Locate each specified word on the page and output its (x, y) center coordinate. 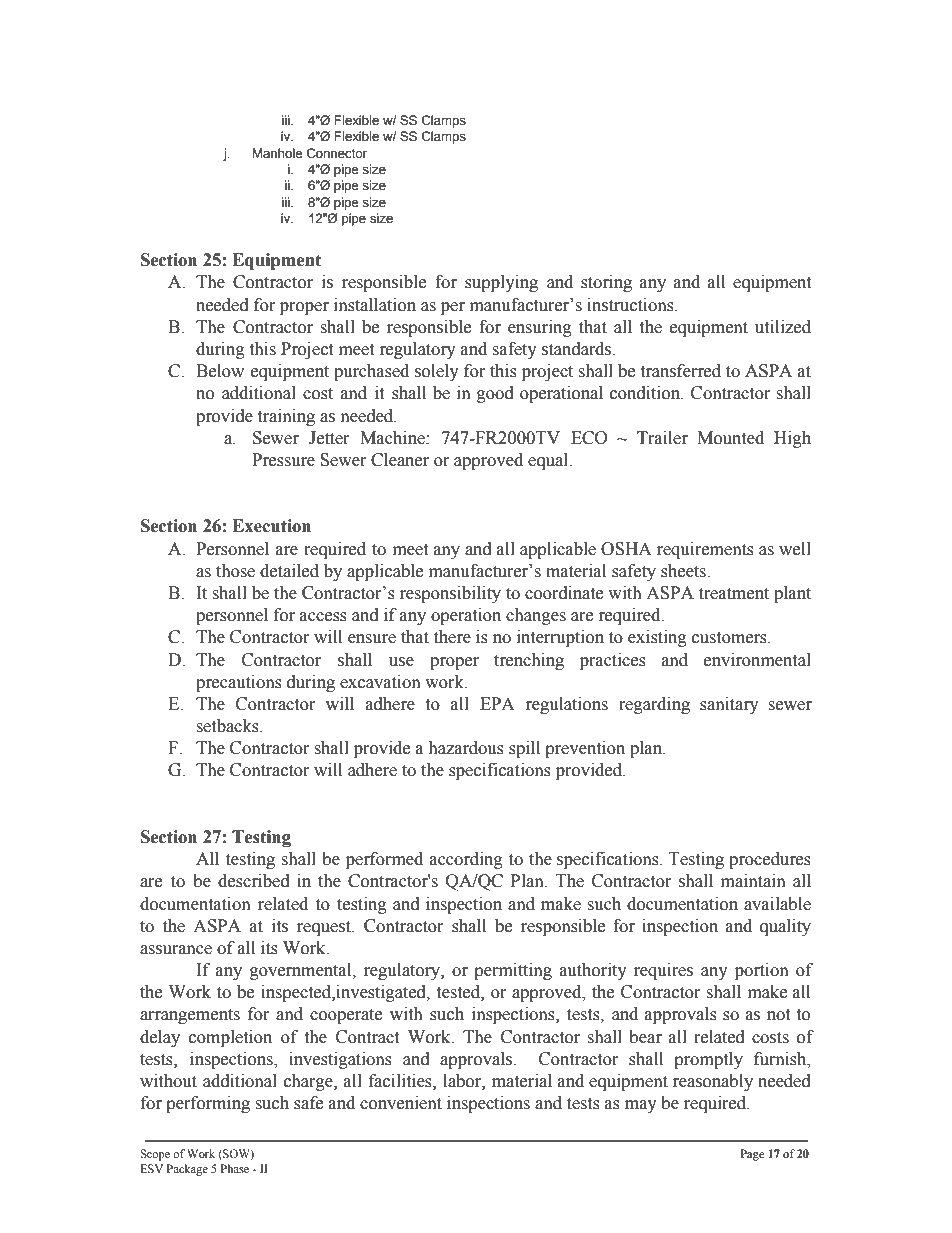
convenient (401, 1103)
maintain (753, 881)
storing (606, 283)
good (495, 394)
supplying (501, 283)
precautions (239, 683)
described (254, 881)
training (286, 417)
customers (730, 638)
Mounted (730, 438)
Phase (235, 1168)
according (466, 860)
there (452, 637)
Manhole (277, 153)
